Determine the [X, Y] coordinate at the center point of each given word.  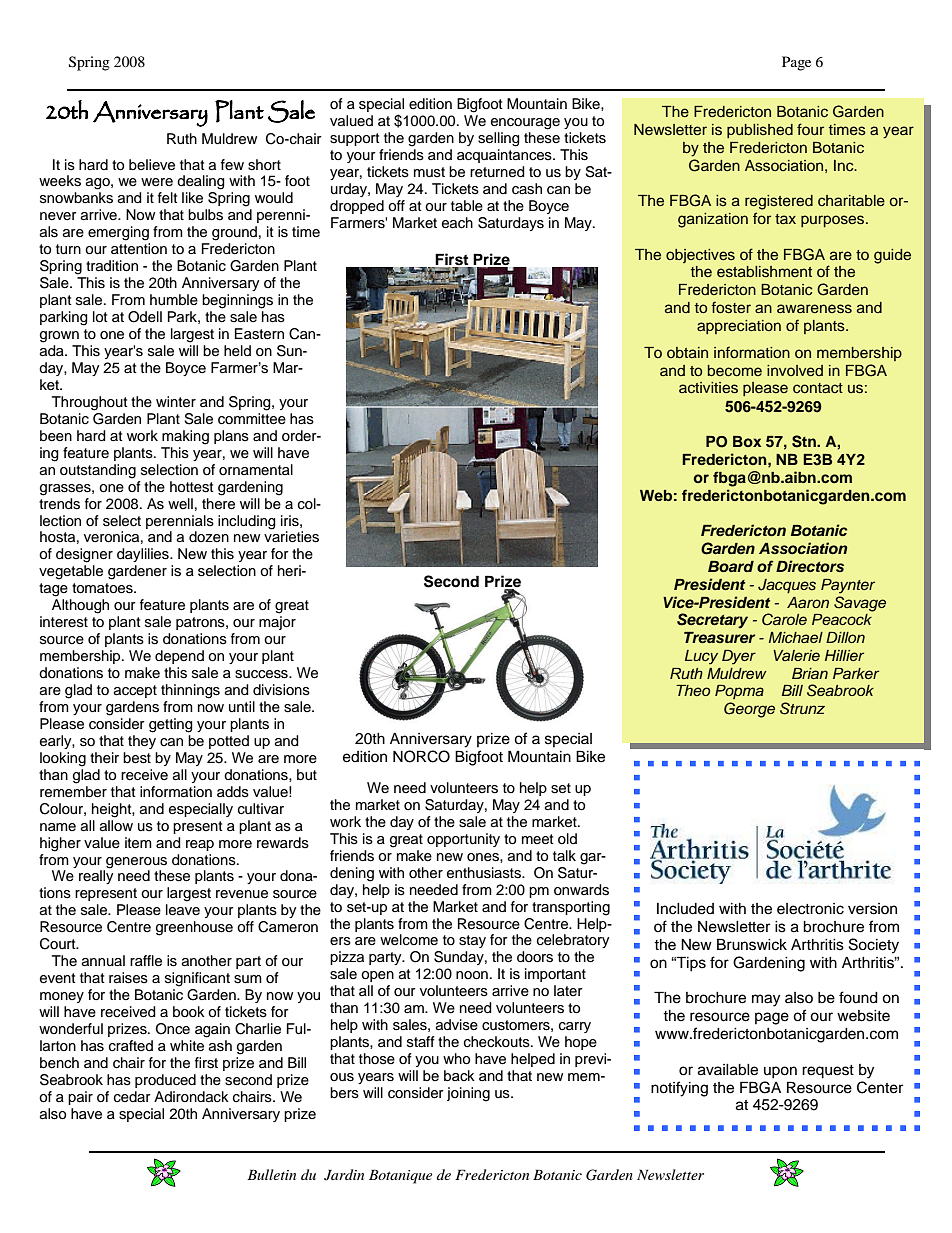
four [810, 129]
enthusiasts [485, 873]
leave [183, 910]
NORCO [421, 756]
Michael [796, 637]
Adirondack [191, 1097]
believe [152, 165]
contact [818, 388]
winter [176, 402]
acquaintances [505, 156]
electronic [810, 909]
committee [252, 419]
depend [179, 657]
